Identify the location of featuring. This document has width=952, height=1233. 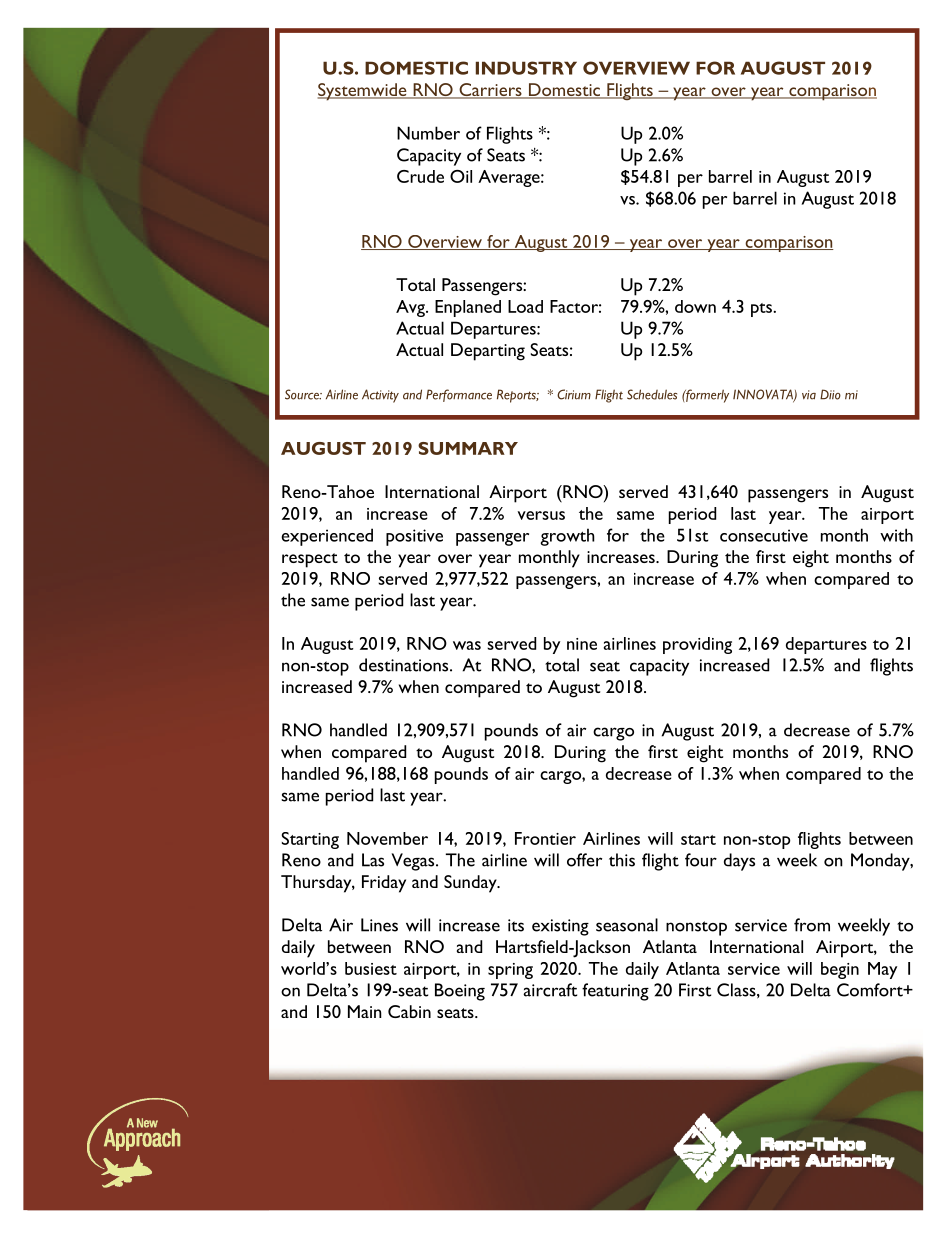
(615, 992).
